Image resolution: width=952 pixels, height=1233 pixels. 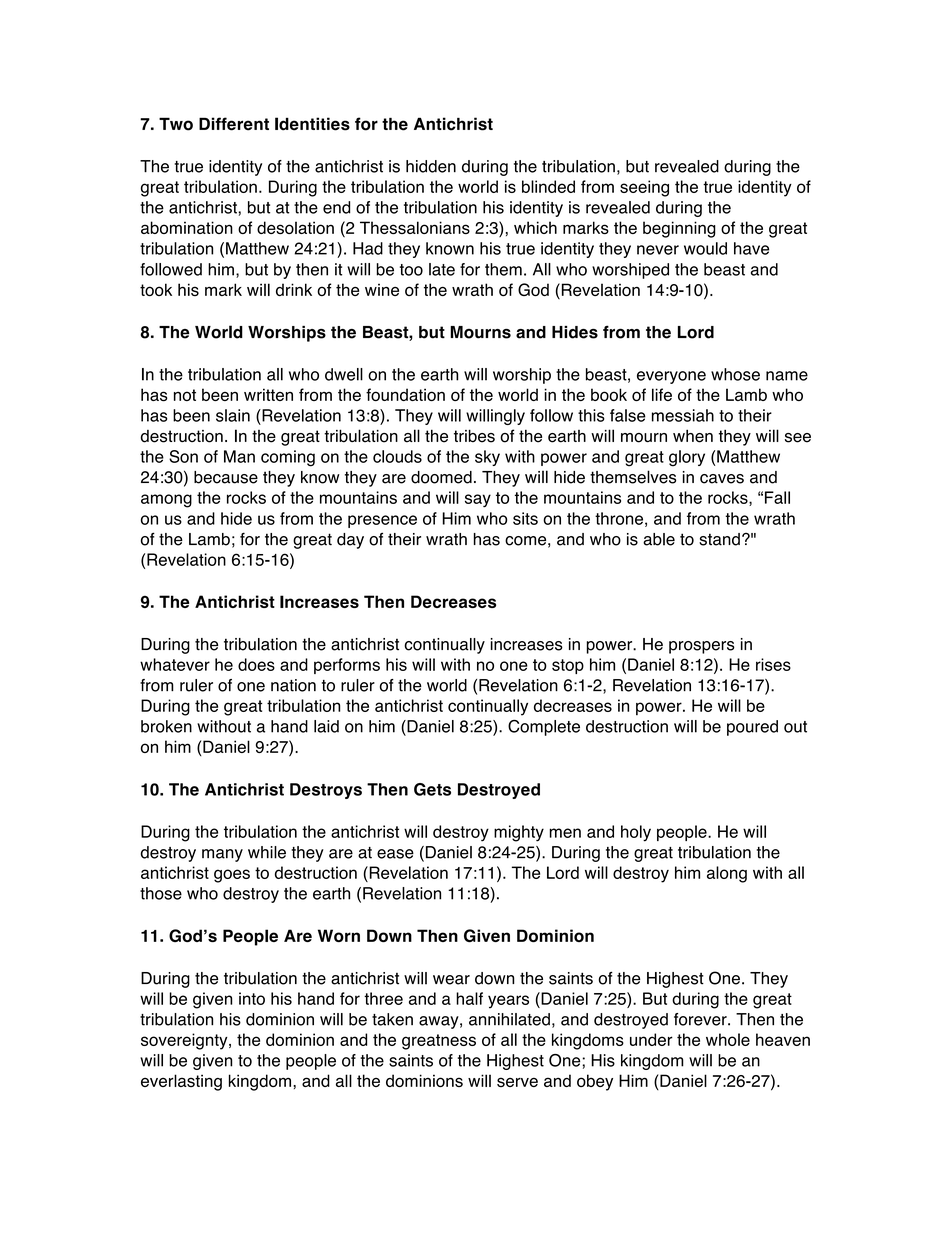 What do you see at coordinates (644, 188) in the screenshot?
I see `seeing` at bounding box center [644, 188].
